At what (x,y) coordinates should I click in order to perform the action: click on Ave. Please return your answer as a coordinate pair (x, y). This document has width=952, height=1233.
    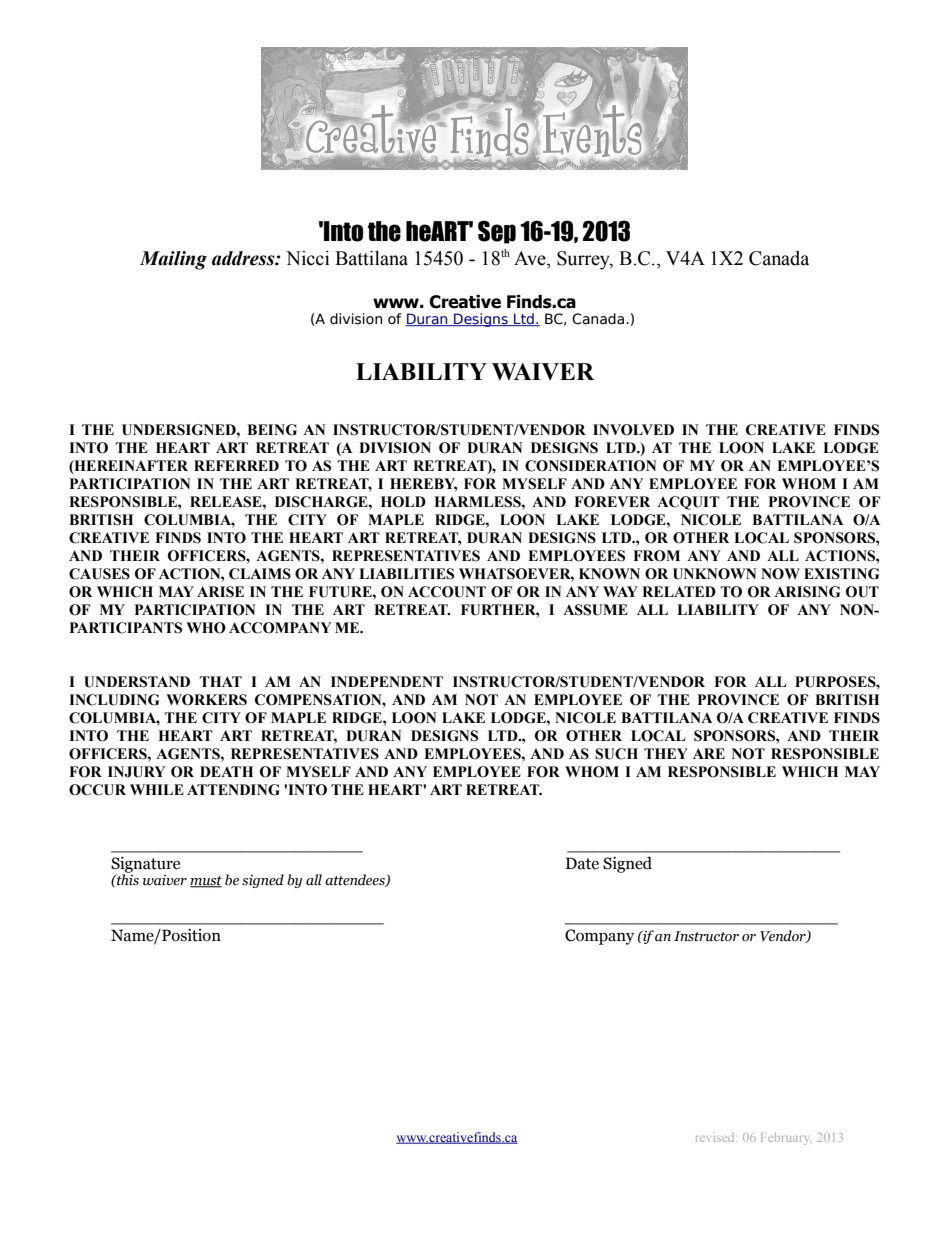
    Looking at the image, I should click on (531, 258).
